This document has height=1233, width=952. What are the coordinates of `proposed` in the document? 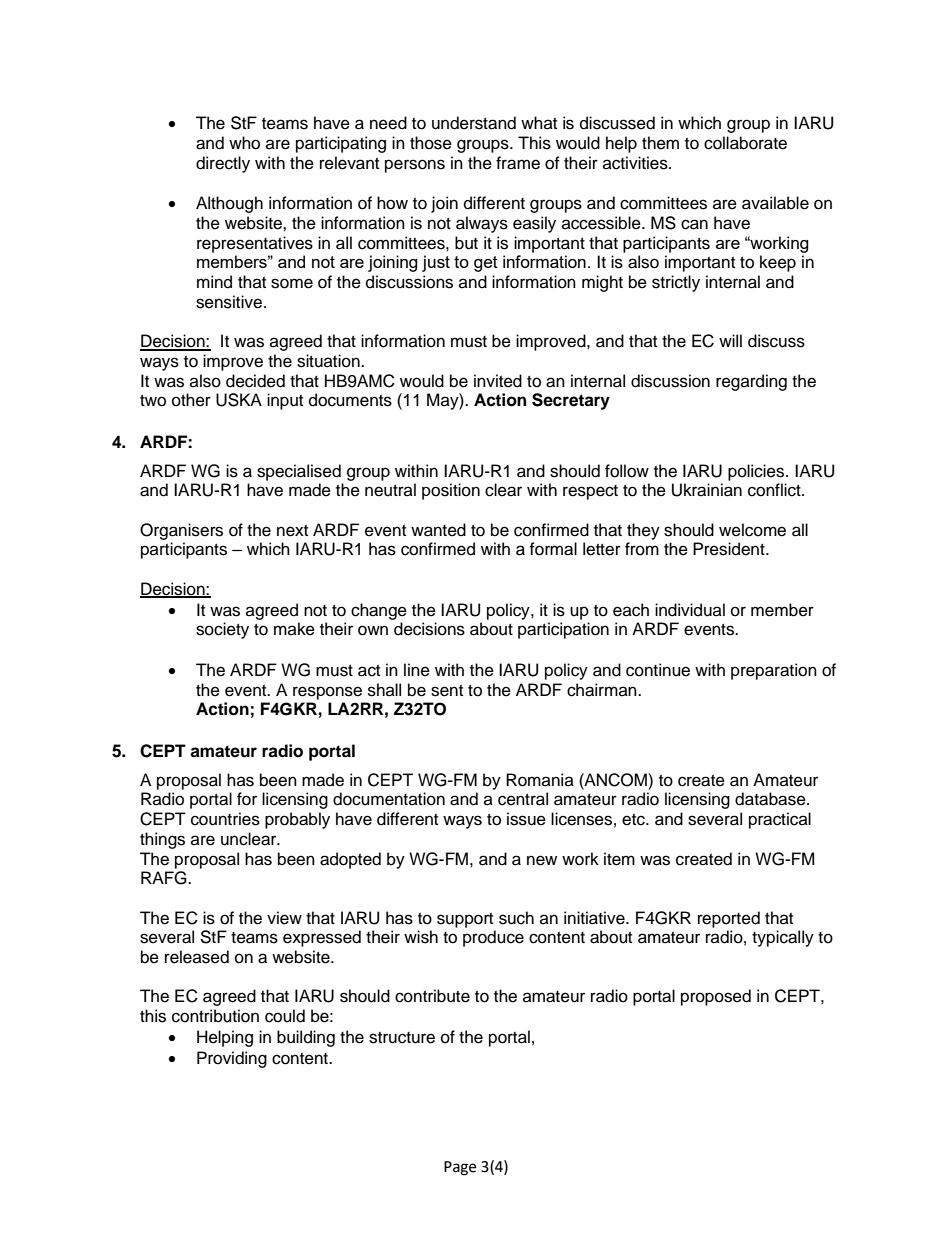 It's located at (716, 997).
